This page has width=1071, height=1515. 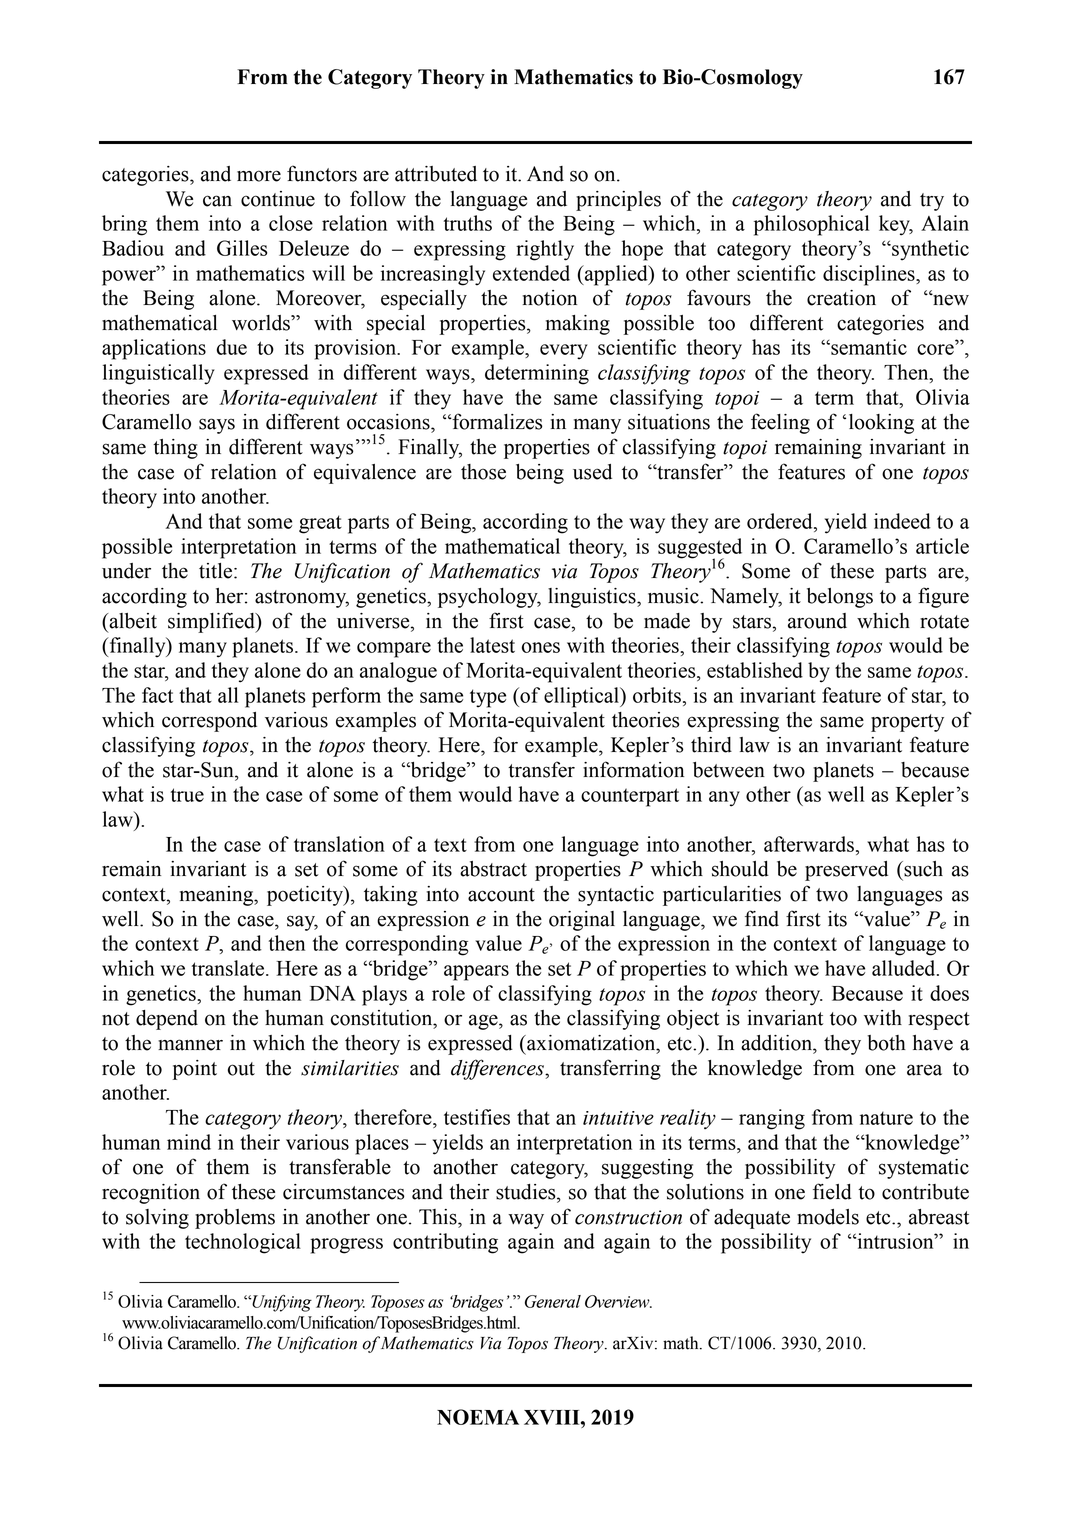 I want to click on philosophical, so click(x=811, y=225).
